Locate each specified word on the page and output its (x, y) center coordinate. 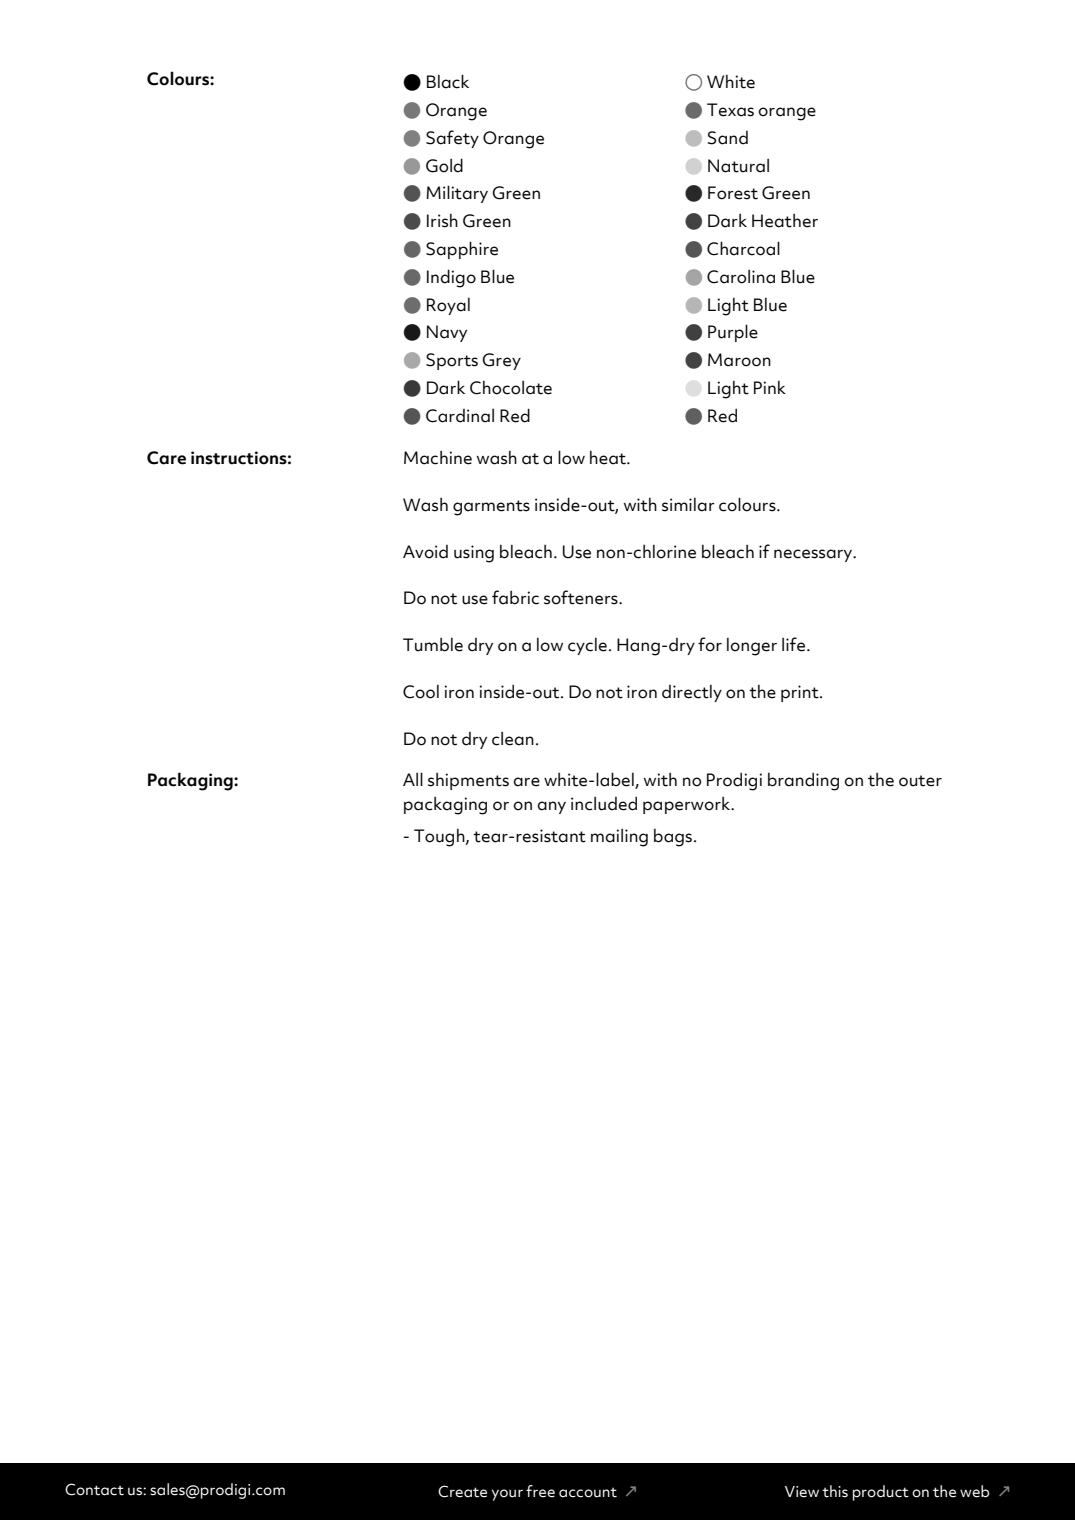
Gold (444, 165)
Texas (730, 110)
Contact (94, 1489)
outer (920, 781)
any (551, 807)
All (413, 779)
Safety (452, 139)
